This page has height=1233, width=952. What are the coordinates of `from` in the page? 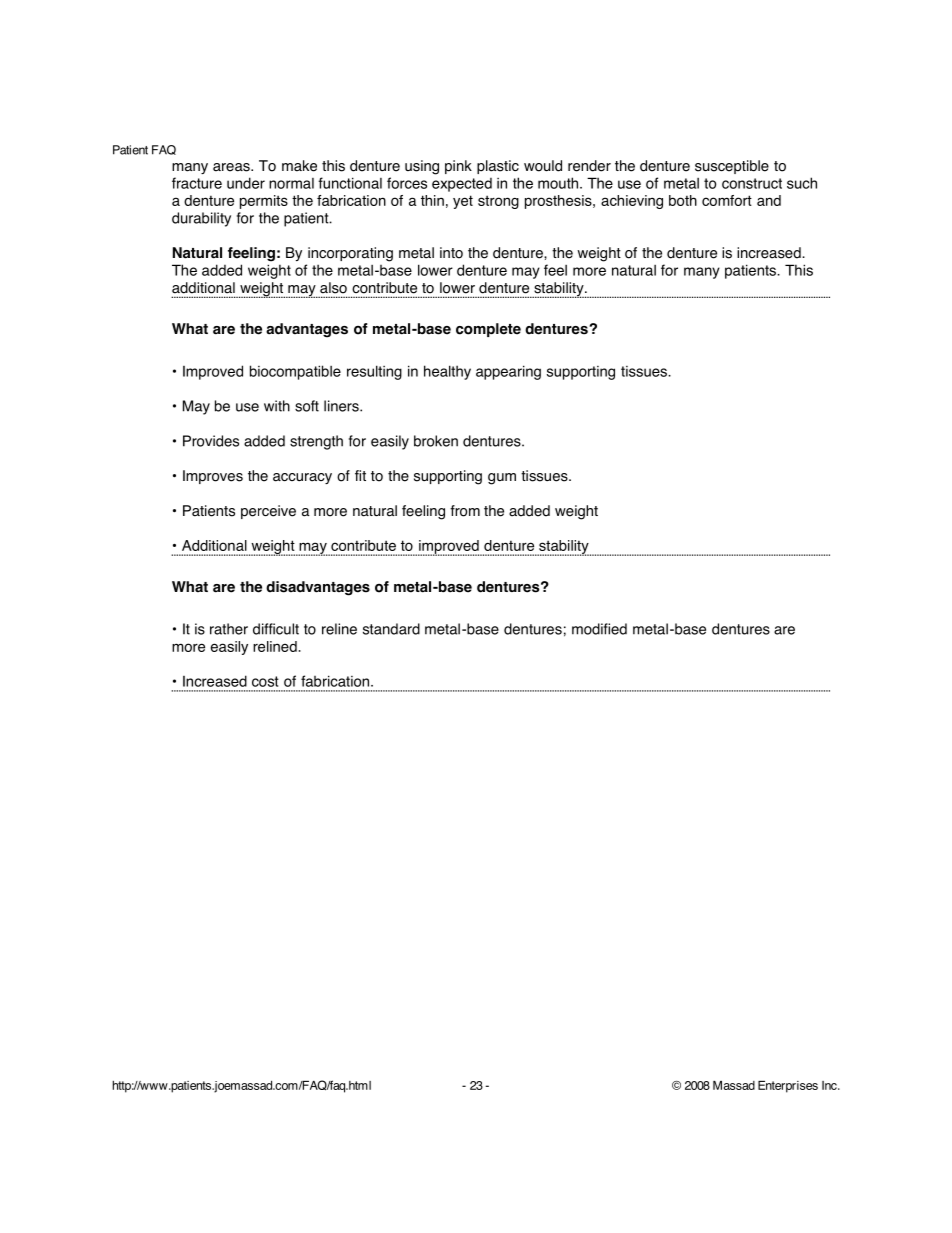 It's located at (465, 511).
